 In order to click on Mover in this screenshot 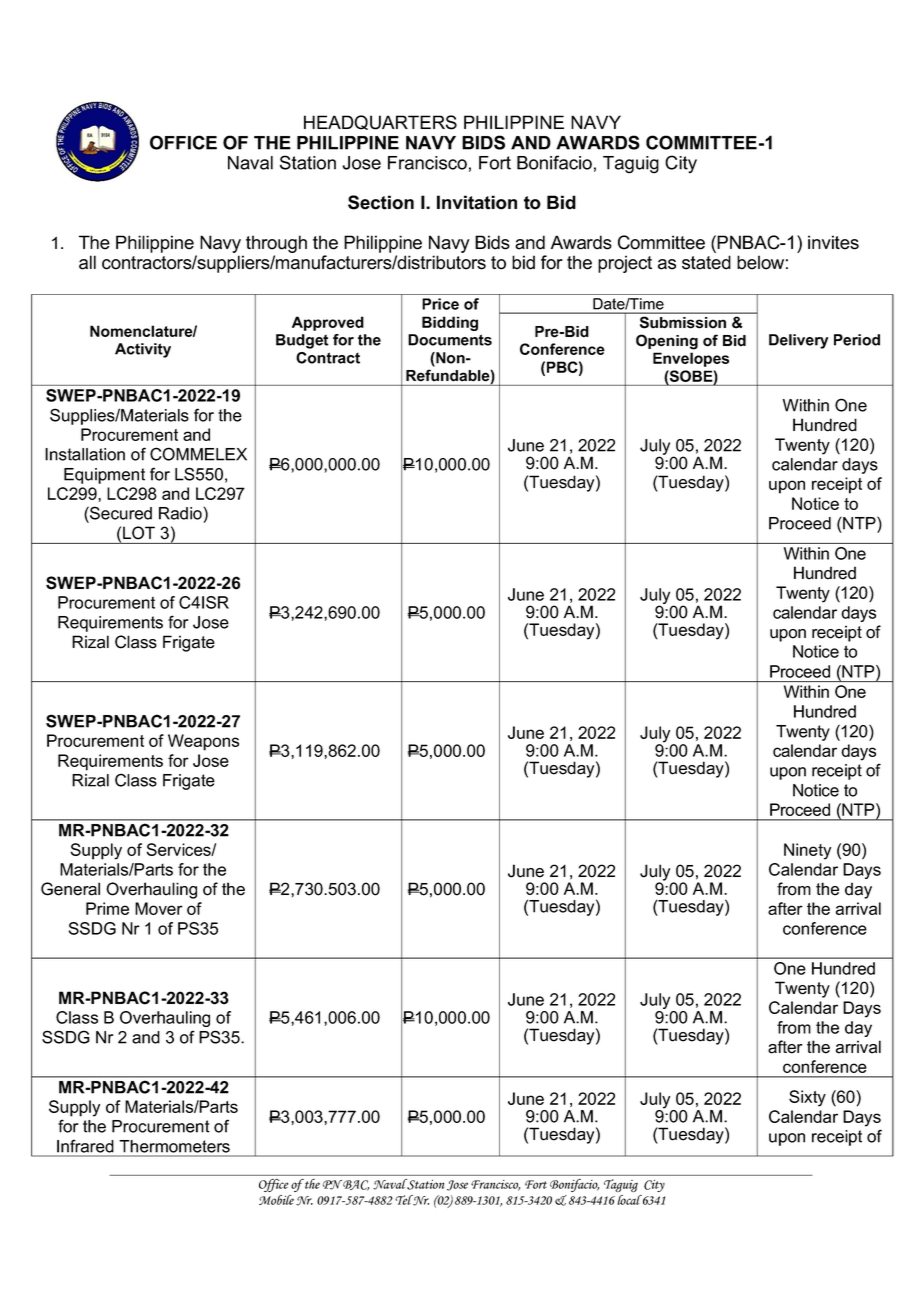, I will do `click(159, 908)`.
